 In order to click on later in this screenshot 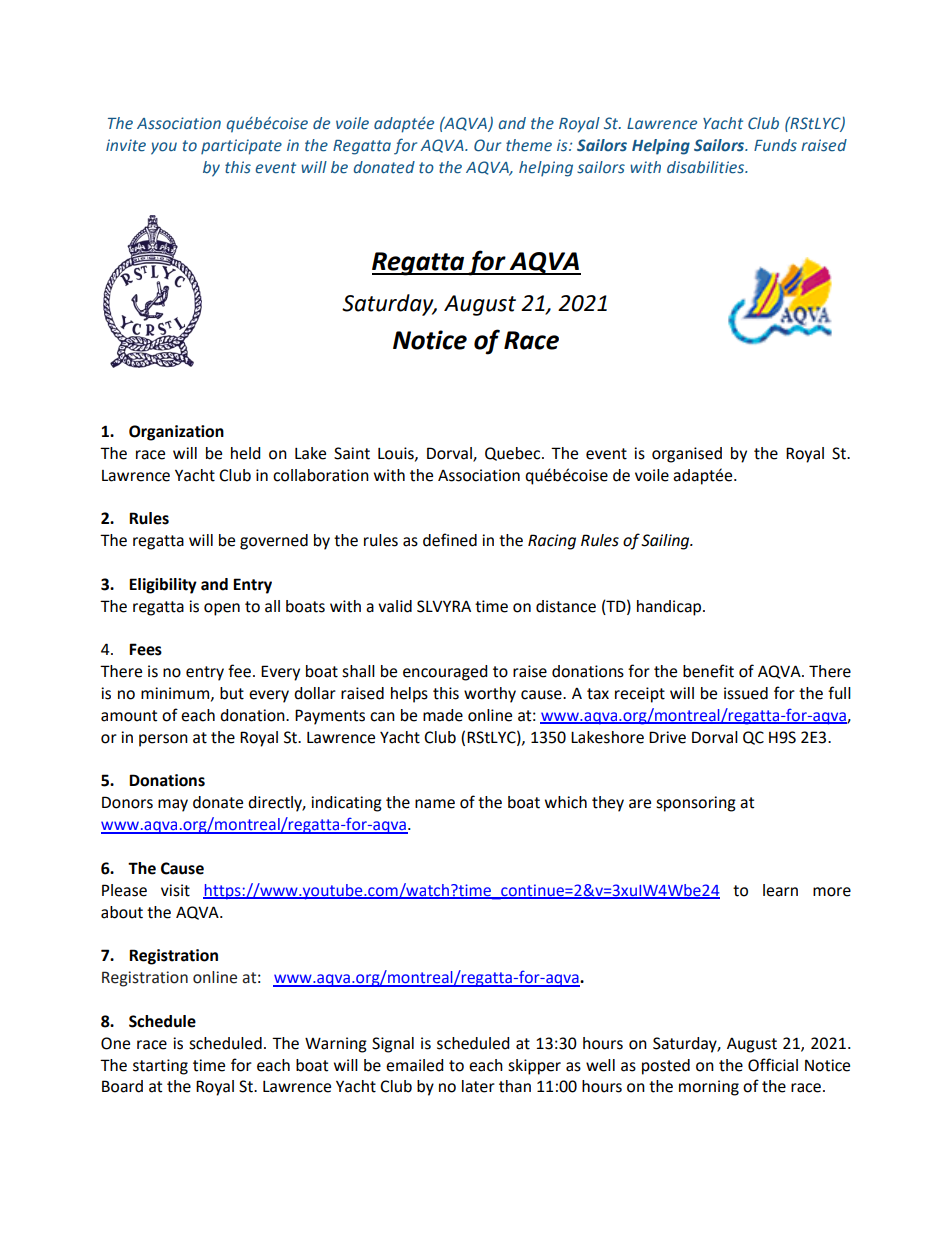, I will do `click(478, 1086)`.
